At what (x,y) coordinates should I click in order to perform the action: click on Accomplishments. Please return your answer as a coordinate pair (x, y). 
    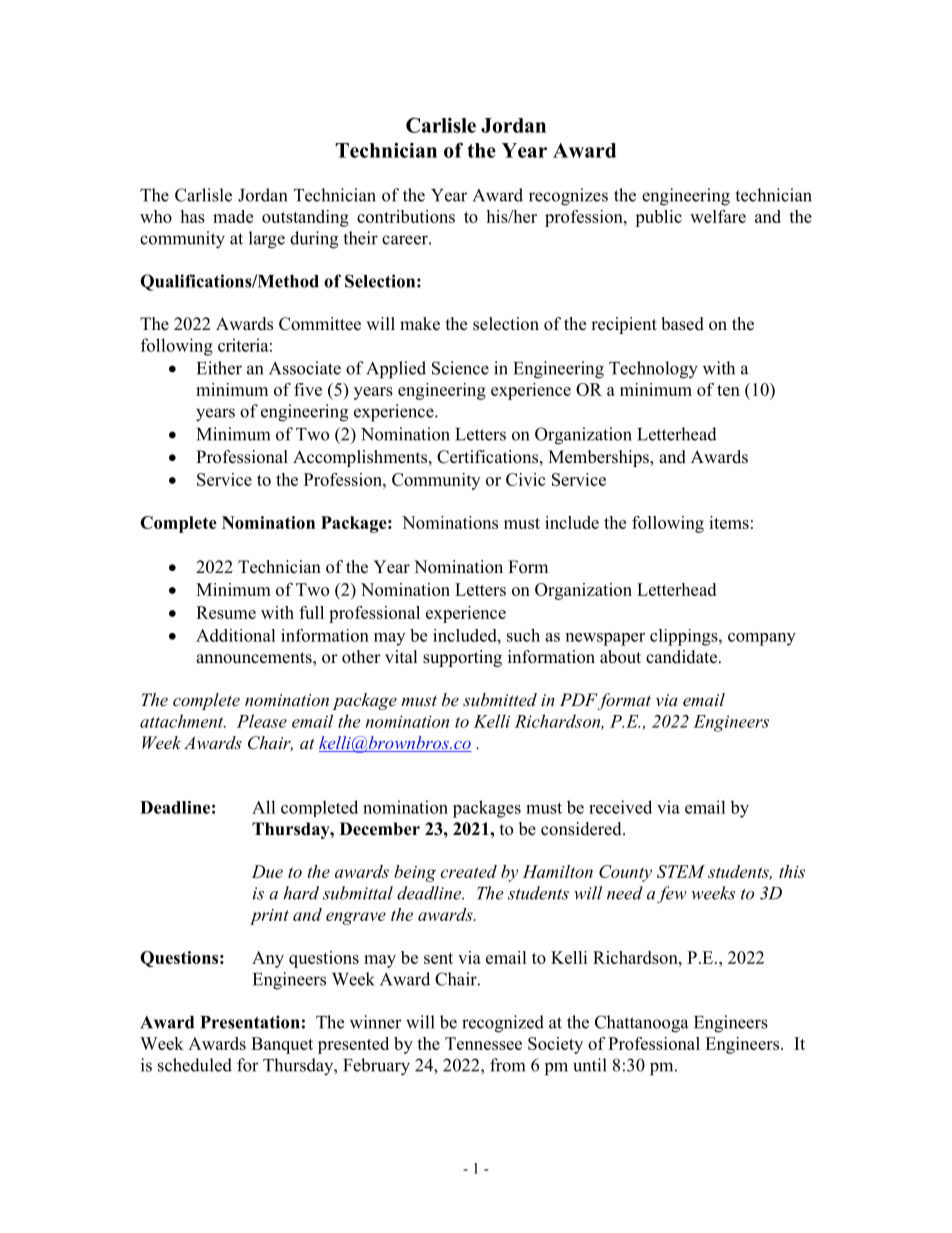
    Looking at the image, I should click on (361, 458).
